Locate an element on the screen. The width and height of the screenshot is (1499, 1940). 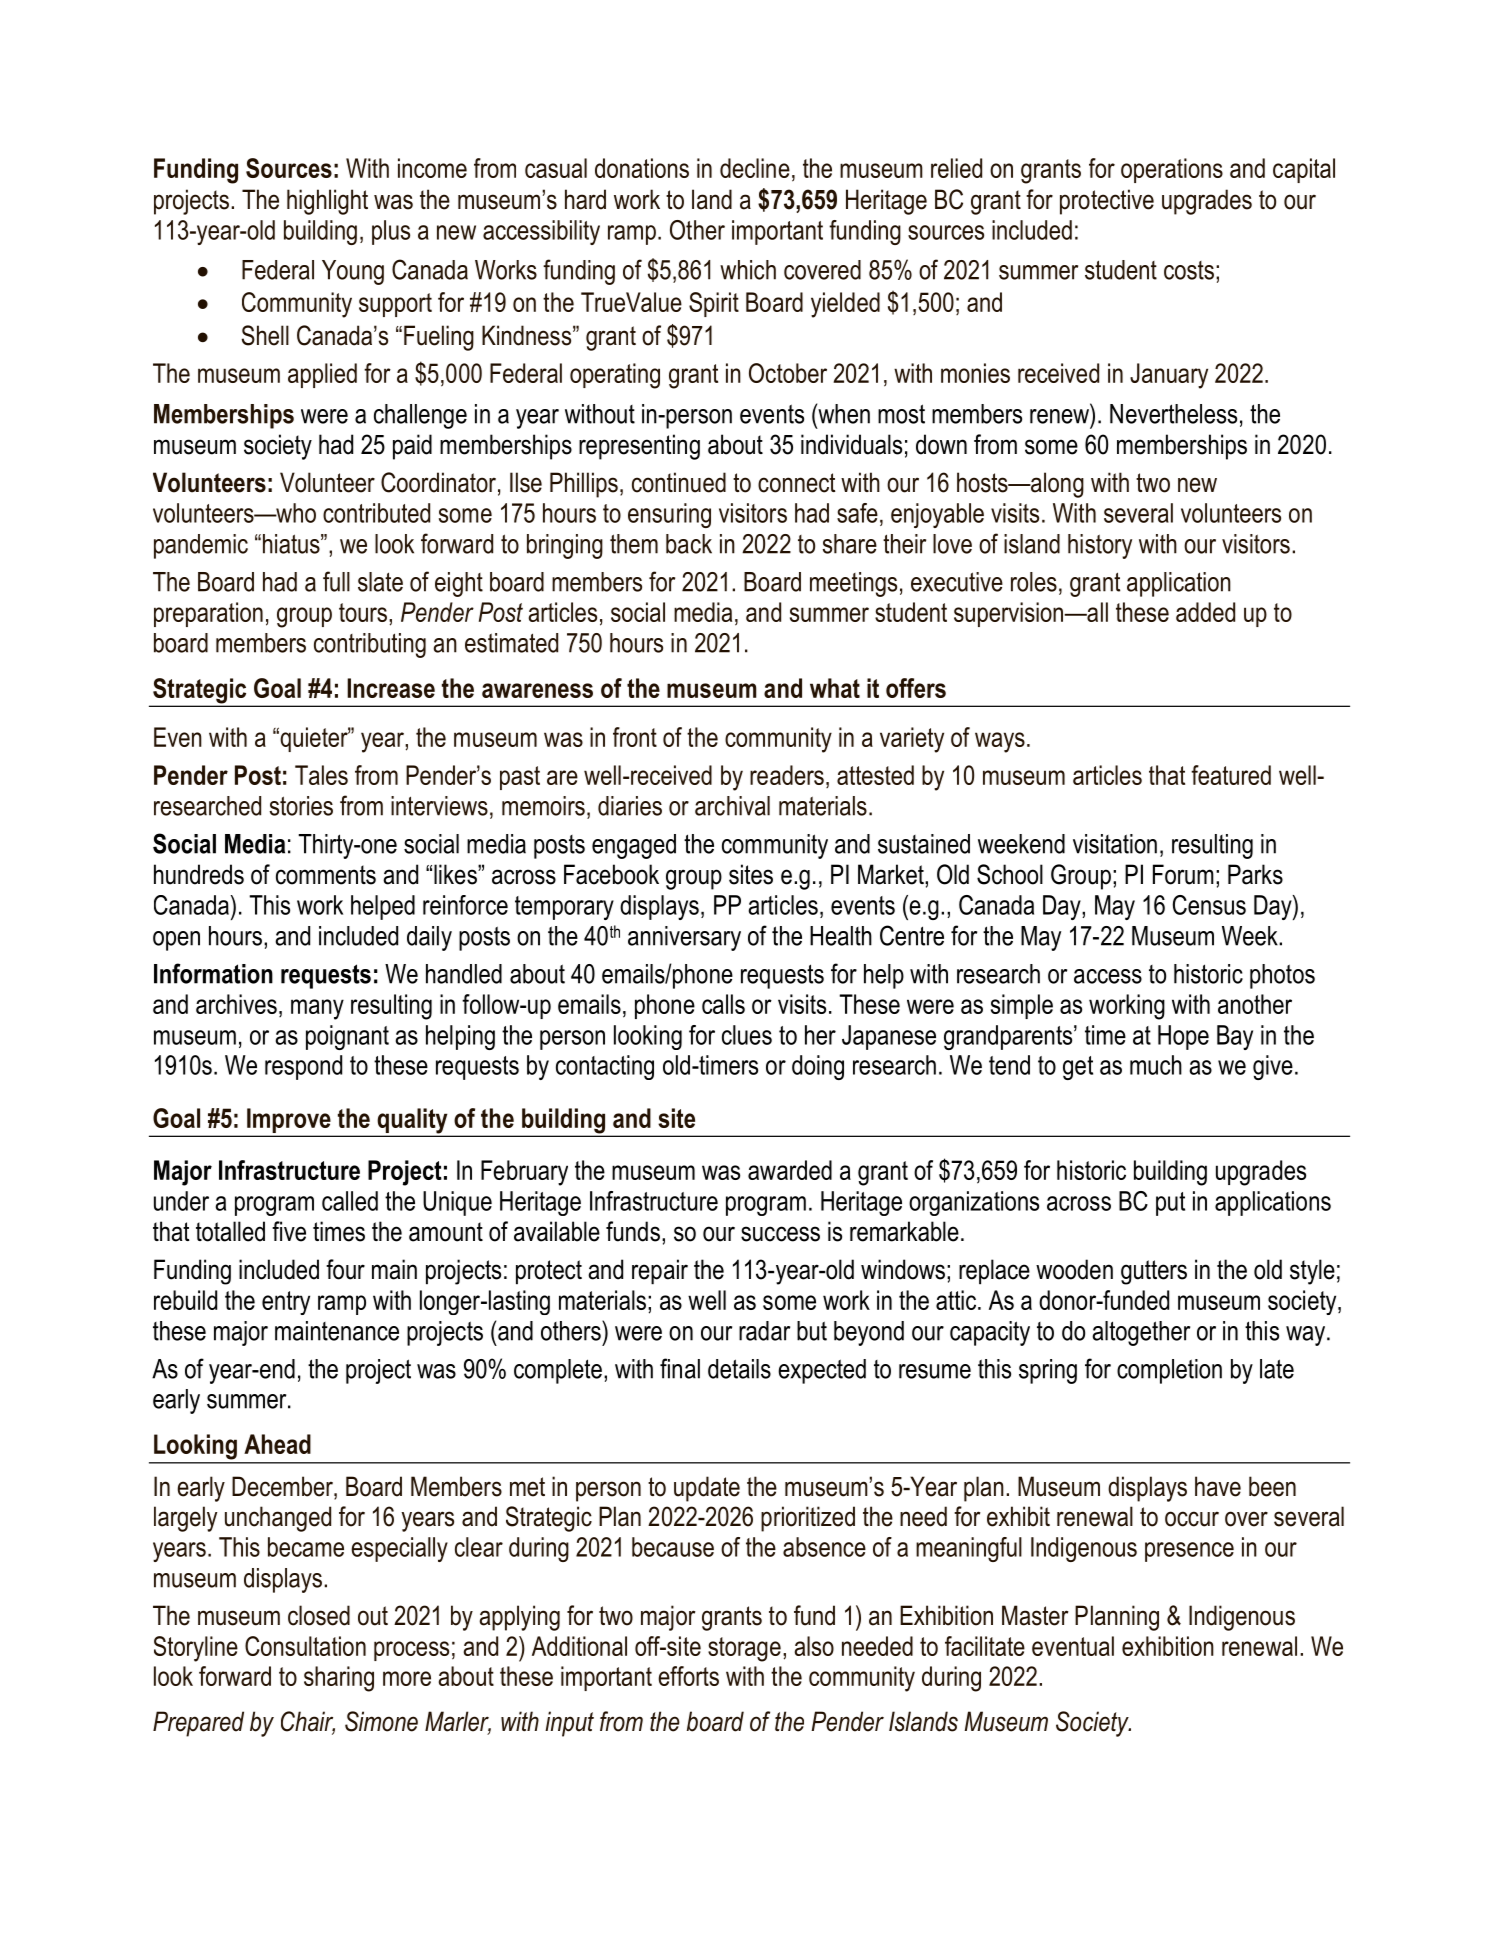
many is located at coordinates (317, 1009).
